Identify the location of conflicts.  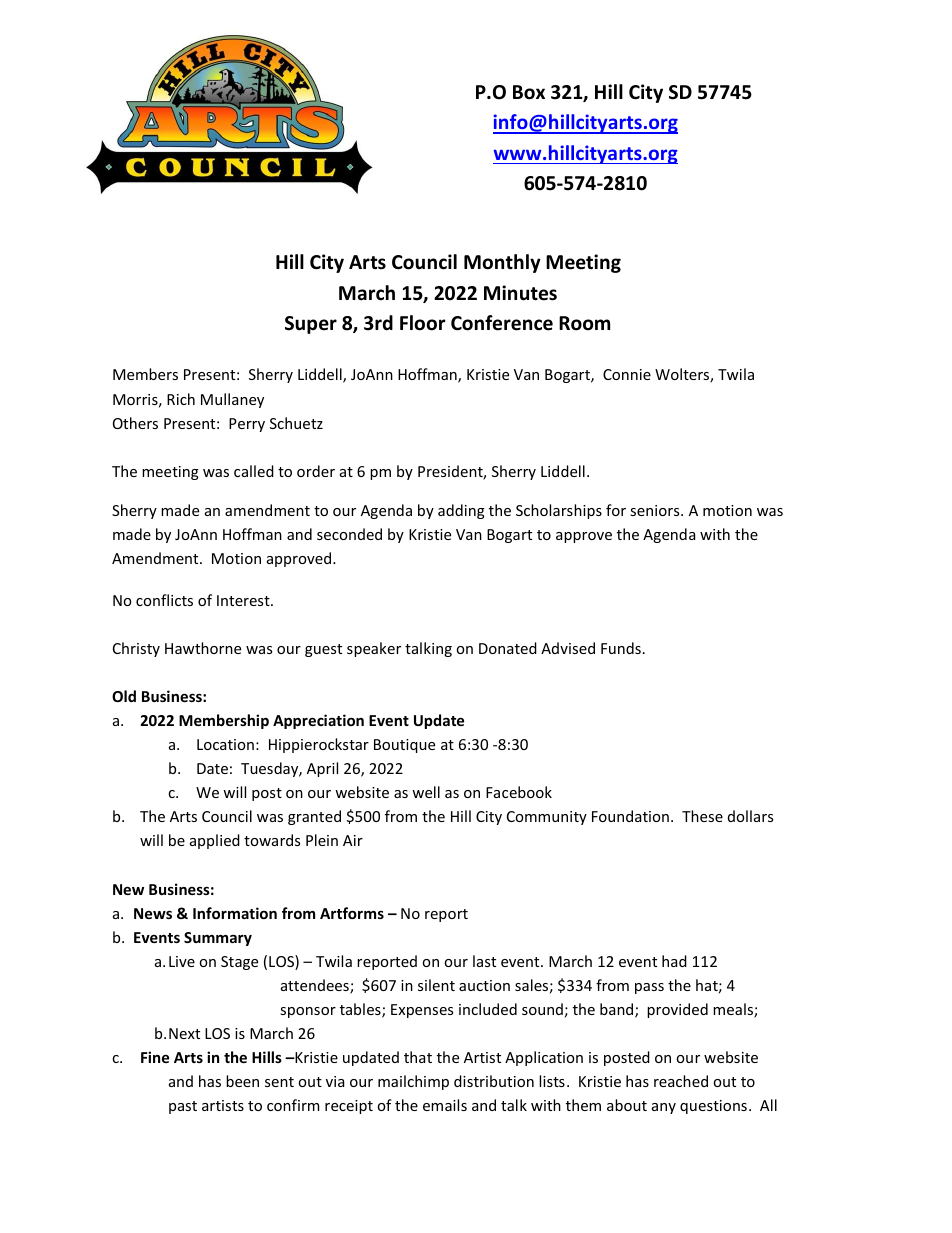
(164, 600).
